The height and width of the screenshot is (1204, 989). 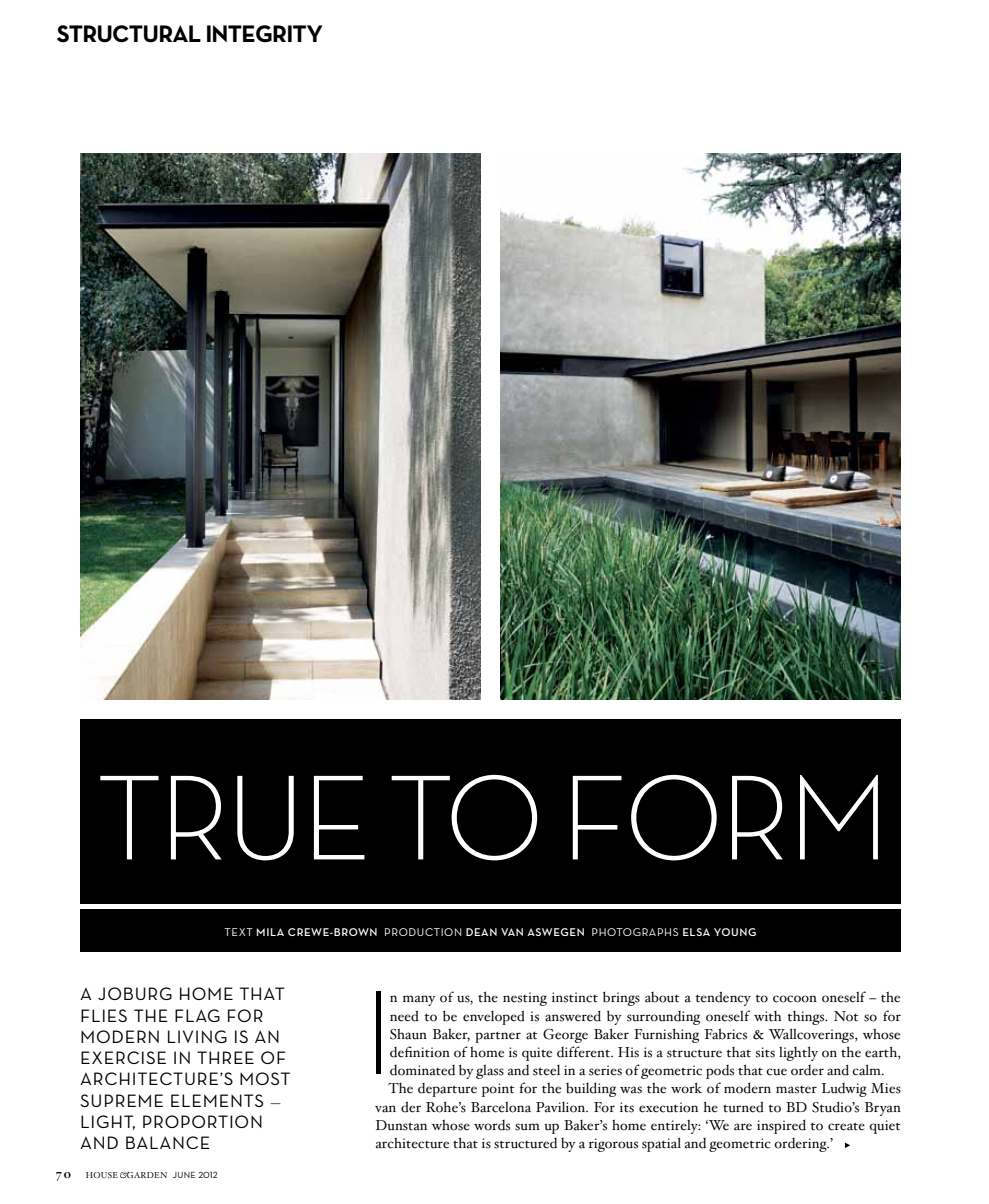 I want to click on integrity, so click(x=264, y=34).
